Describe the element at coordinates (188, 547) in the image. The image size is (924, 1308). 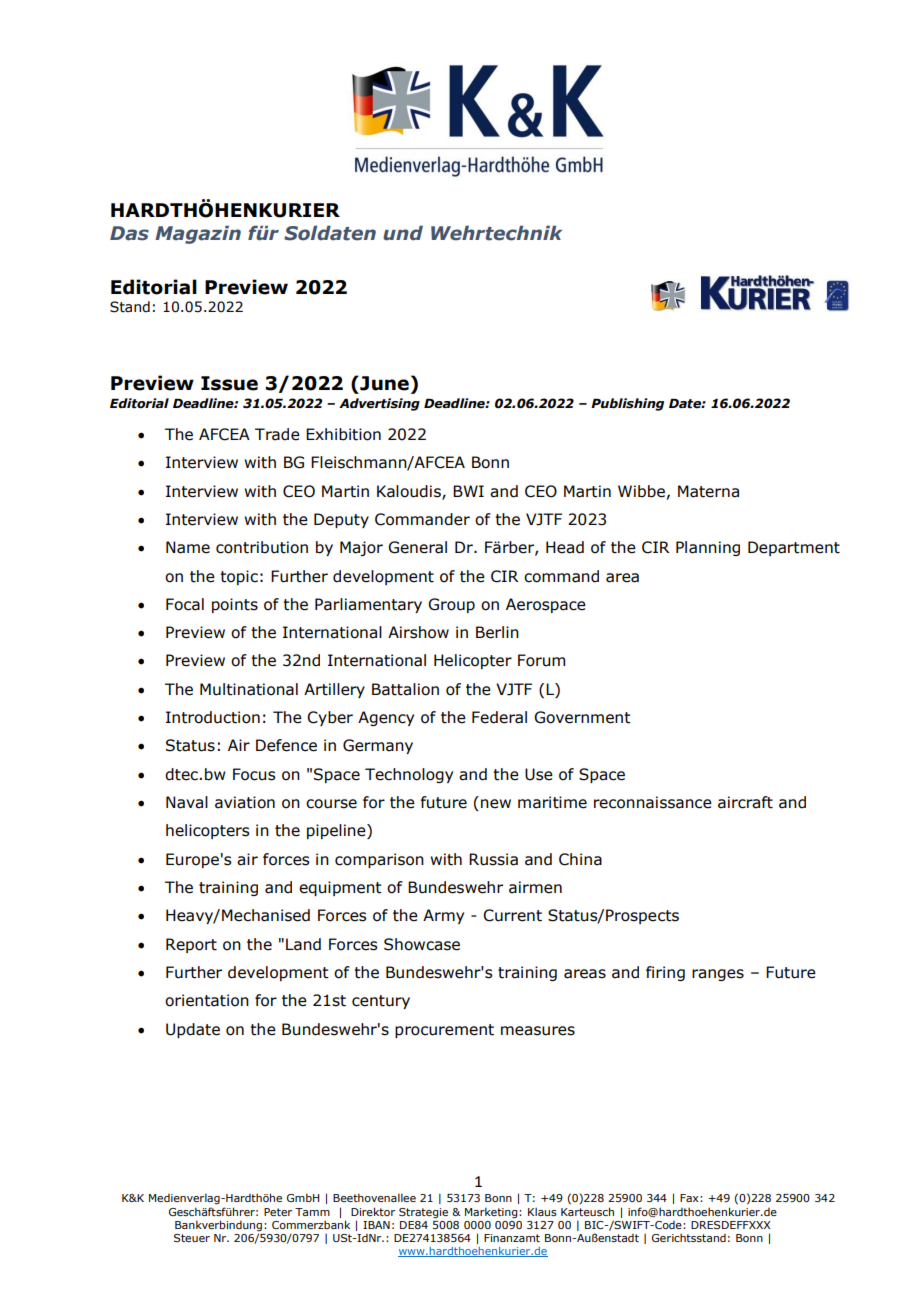
I see `Name` at that location.
